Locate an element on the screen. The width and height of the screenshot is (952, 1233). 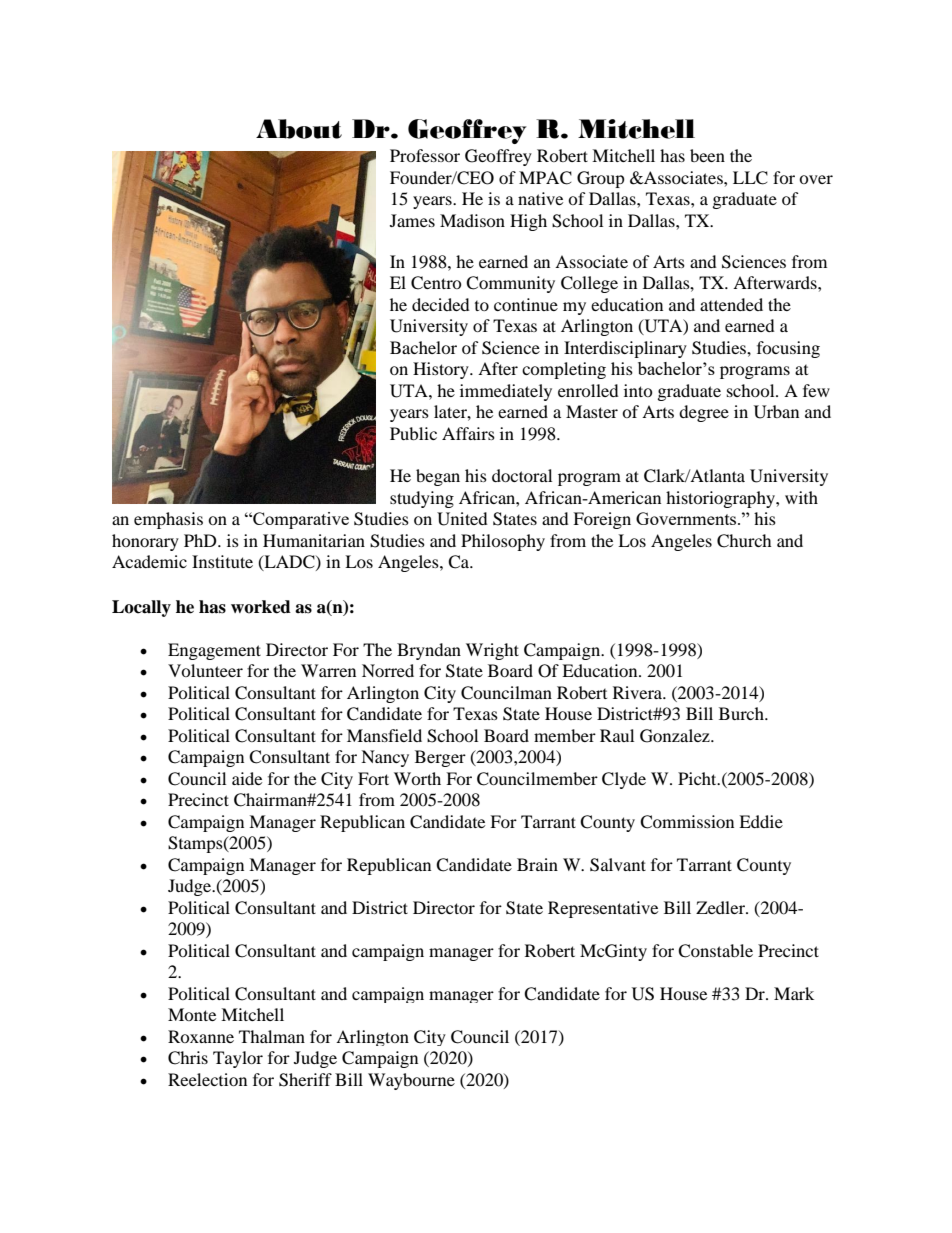
Wright is located at coordinates (492, 651).
